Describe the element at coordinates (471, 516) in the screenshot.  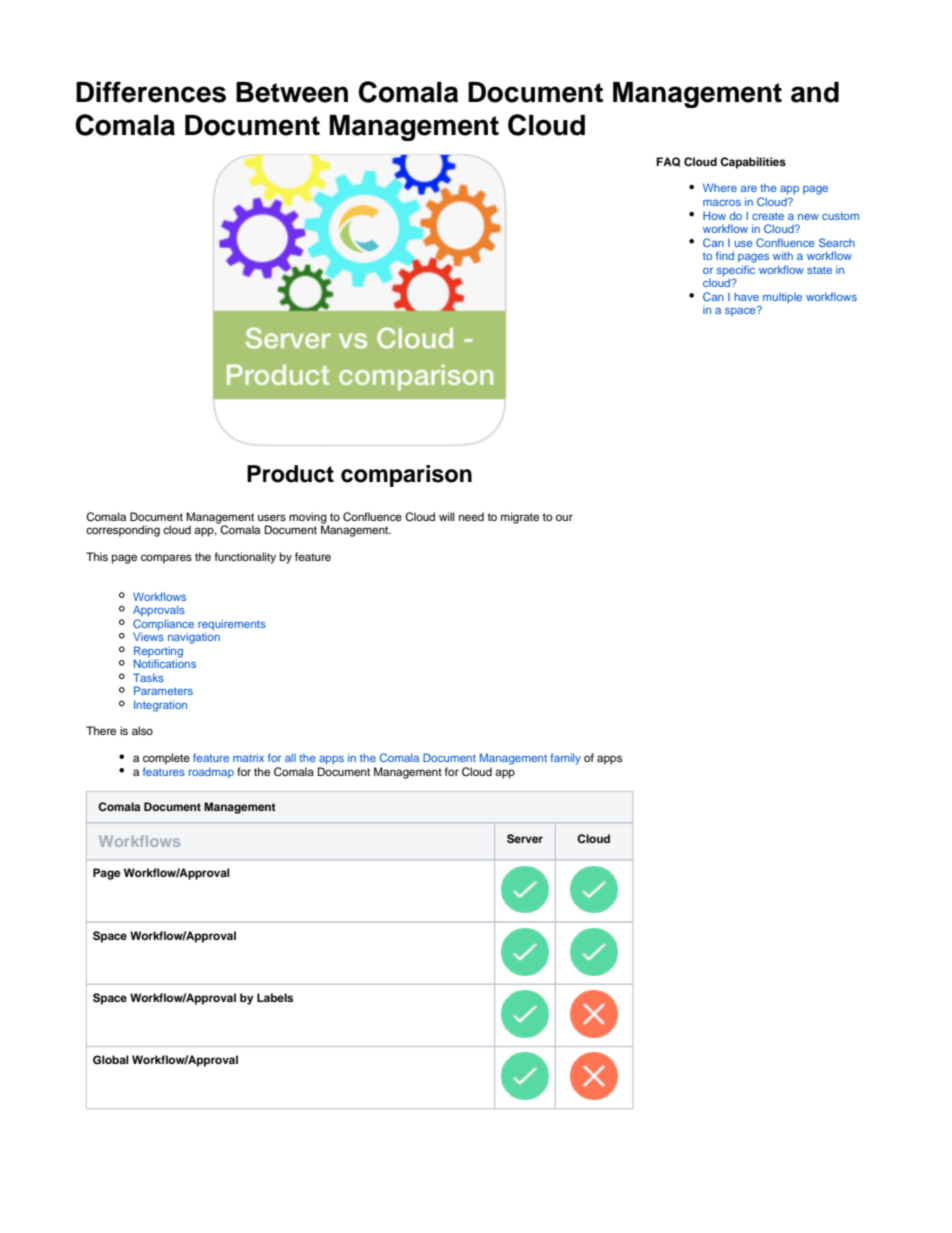
I see `need` at that location.
